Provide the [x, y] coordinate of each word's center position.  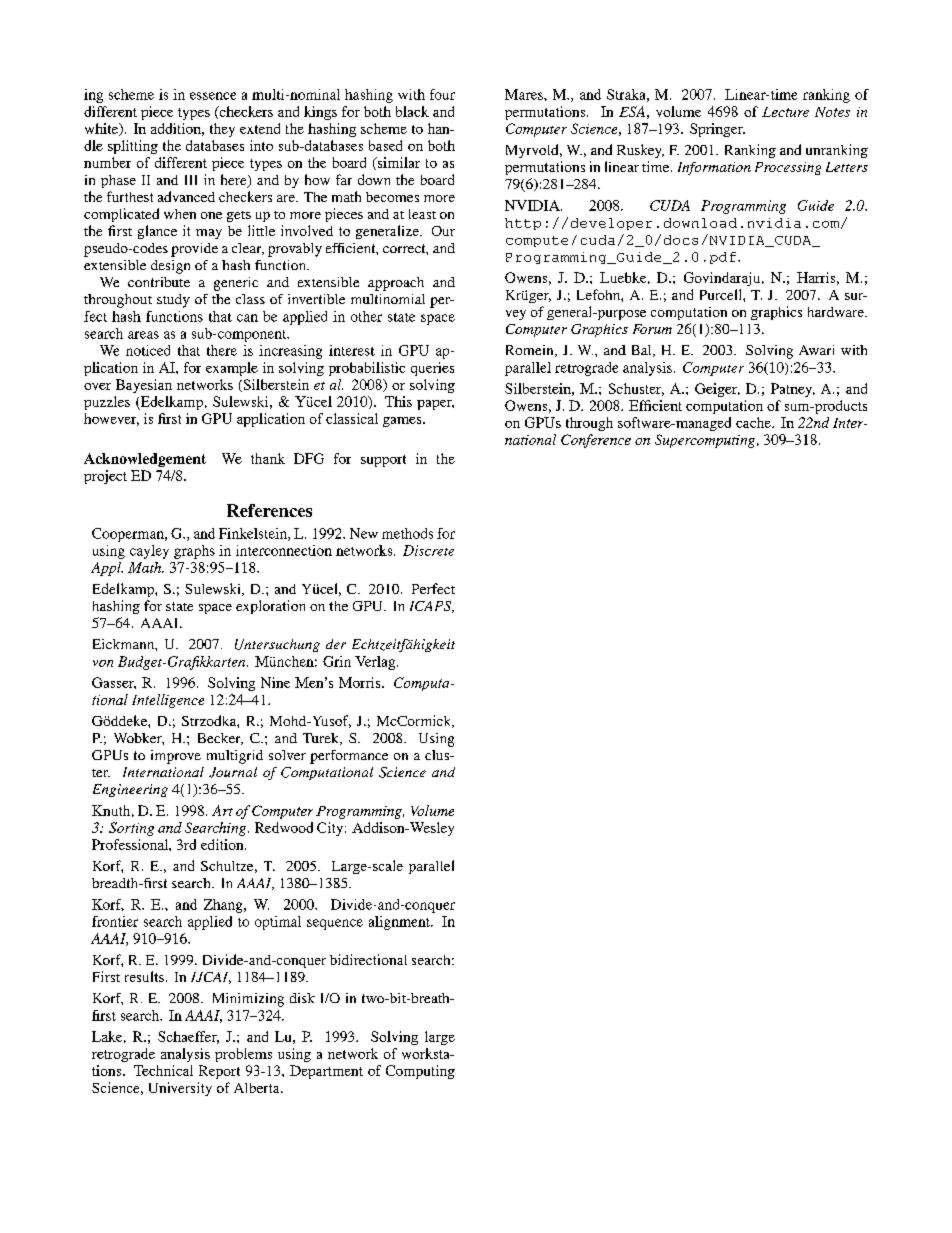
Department [326, 1072]
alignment [400, 923]
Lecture [785, 112]
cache [754, 422]
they [222, 130]
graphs [194, 552]
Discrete [428, 550]
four [442, 94]
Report [219, 1072]
